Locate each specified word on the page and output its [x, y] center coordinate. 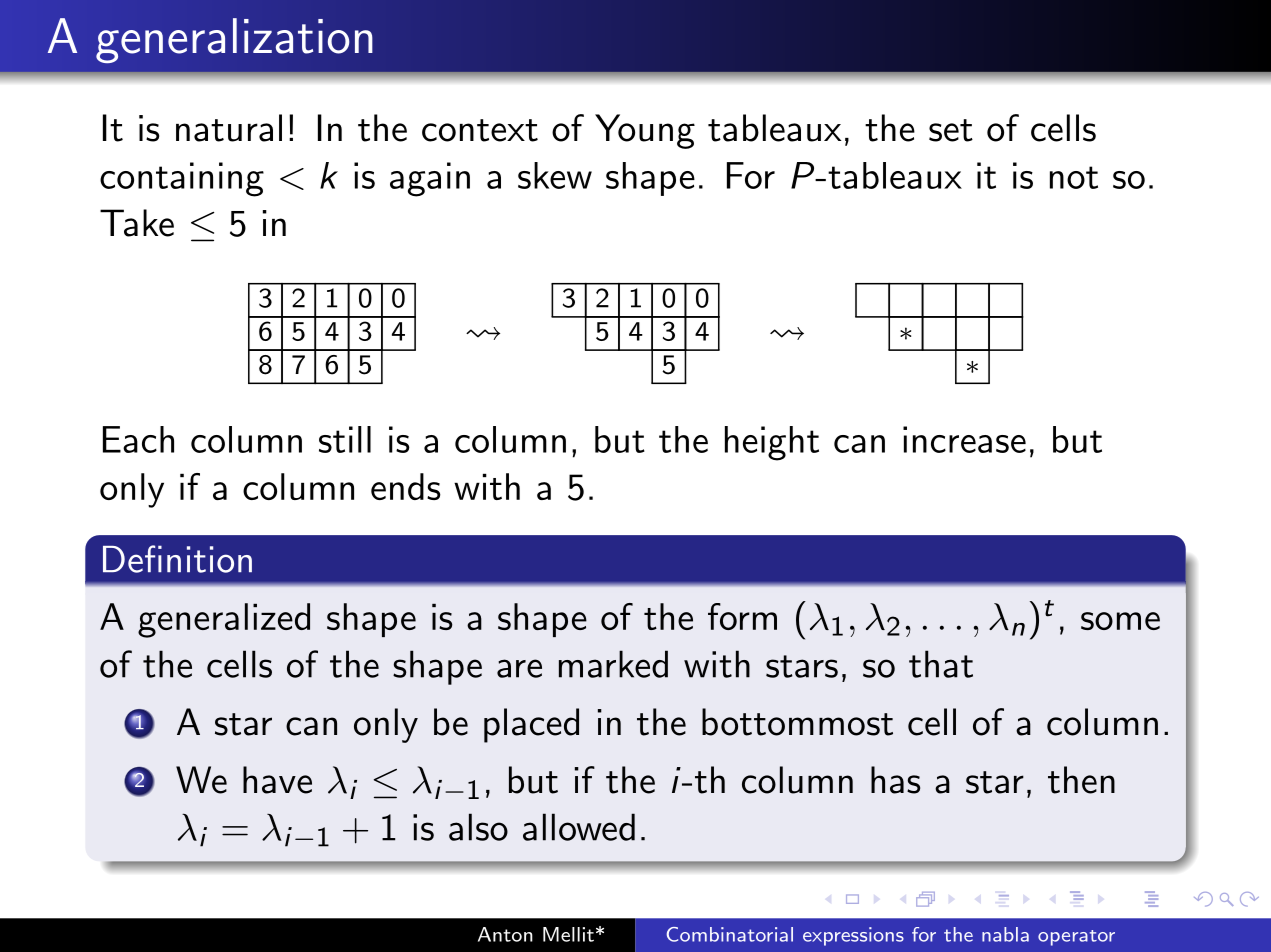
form [742, 616]
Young [645, 131]
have [277, 780]
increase [964, 439]
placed [531, 725]
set [951, 130]
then [1081, 780]
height [772, 443]
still [345, 439]
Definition [177, 559]
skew [555, 175]
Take [137, 223]
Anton [505, 934]
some [1120, 621]
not [1074, 177]
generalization [234, 41]
